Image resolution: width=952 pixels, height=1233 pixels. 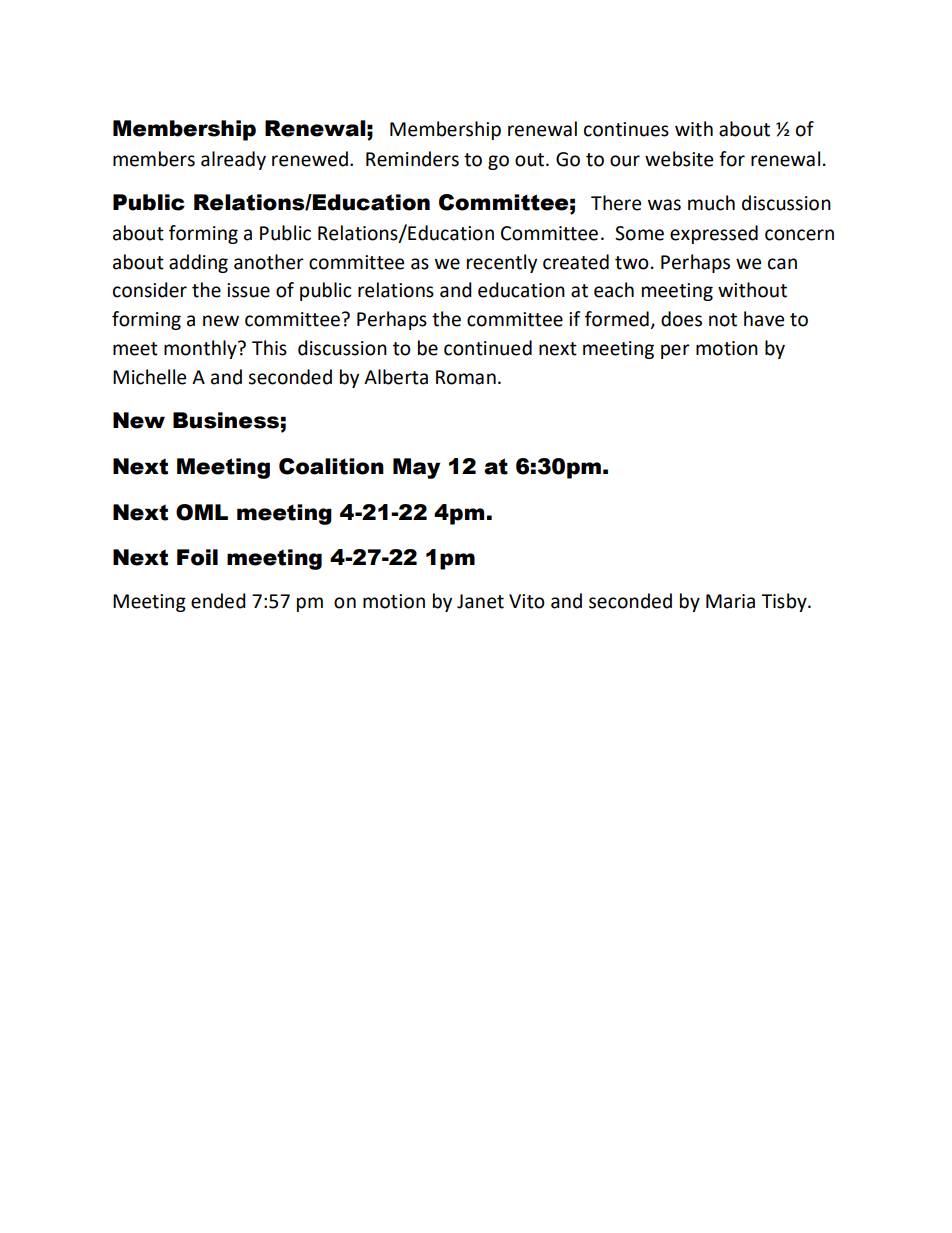 I want to click on Reminders, so click(x=412, y=159).
